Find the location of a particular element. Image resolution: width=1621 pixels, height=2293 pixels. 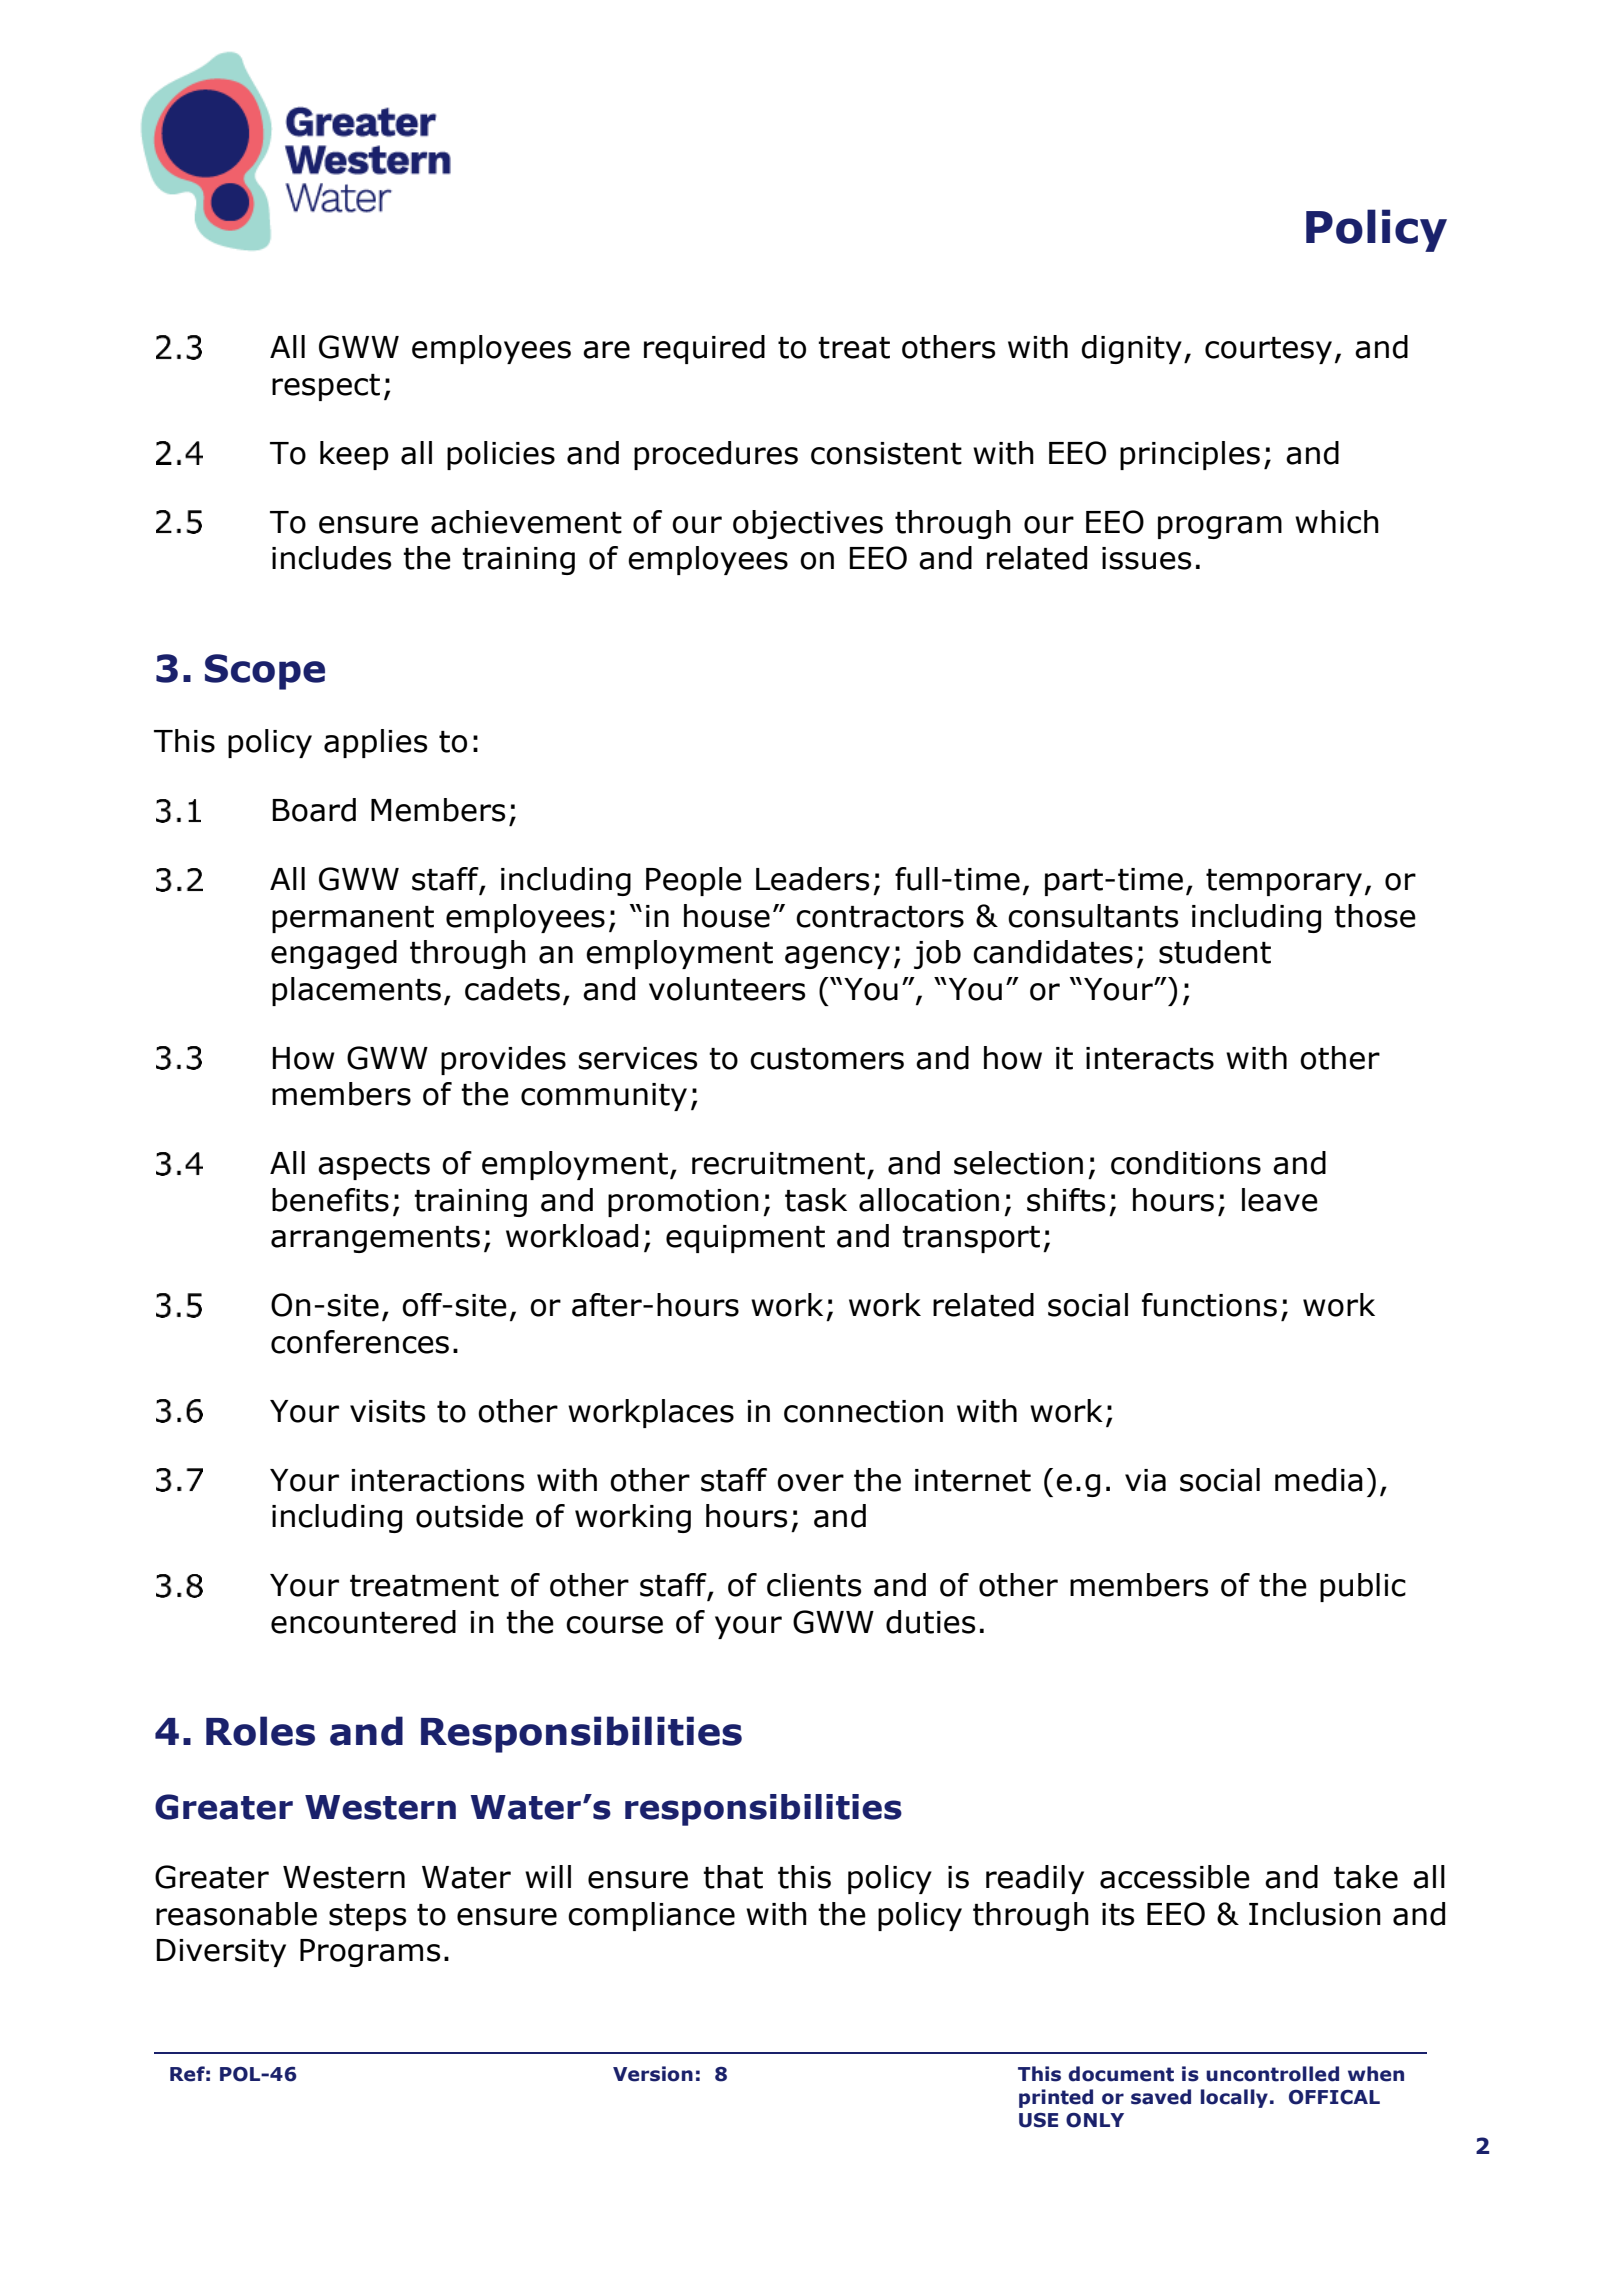

uncontrolled is located at coordinates (1272, 2074).
